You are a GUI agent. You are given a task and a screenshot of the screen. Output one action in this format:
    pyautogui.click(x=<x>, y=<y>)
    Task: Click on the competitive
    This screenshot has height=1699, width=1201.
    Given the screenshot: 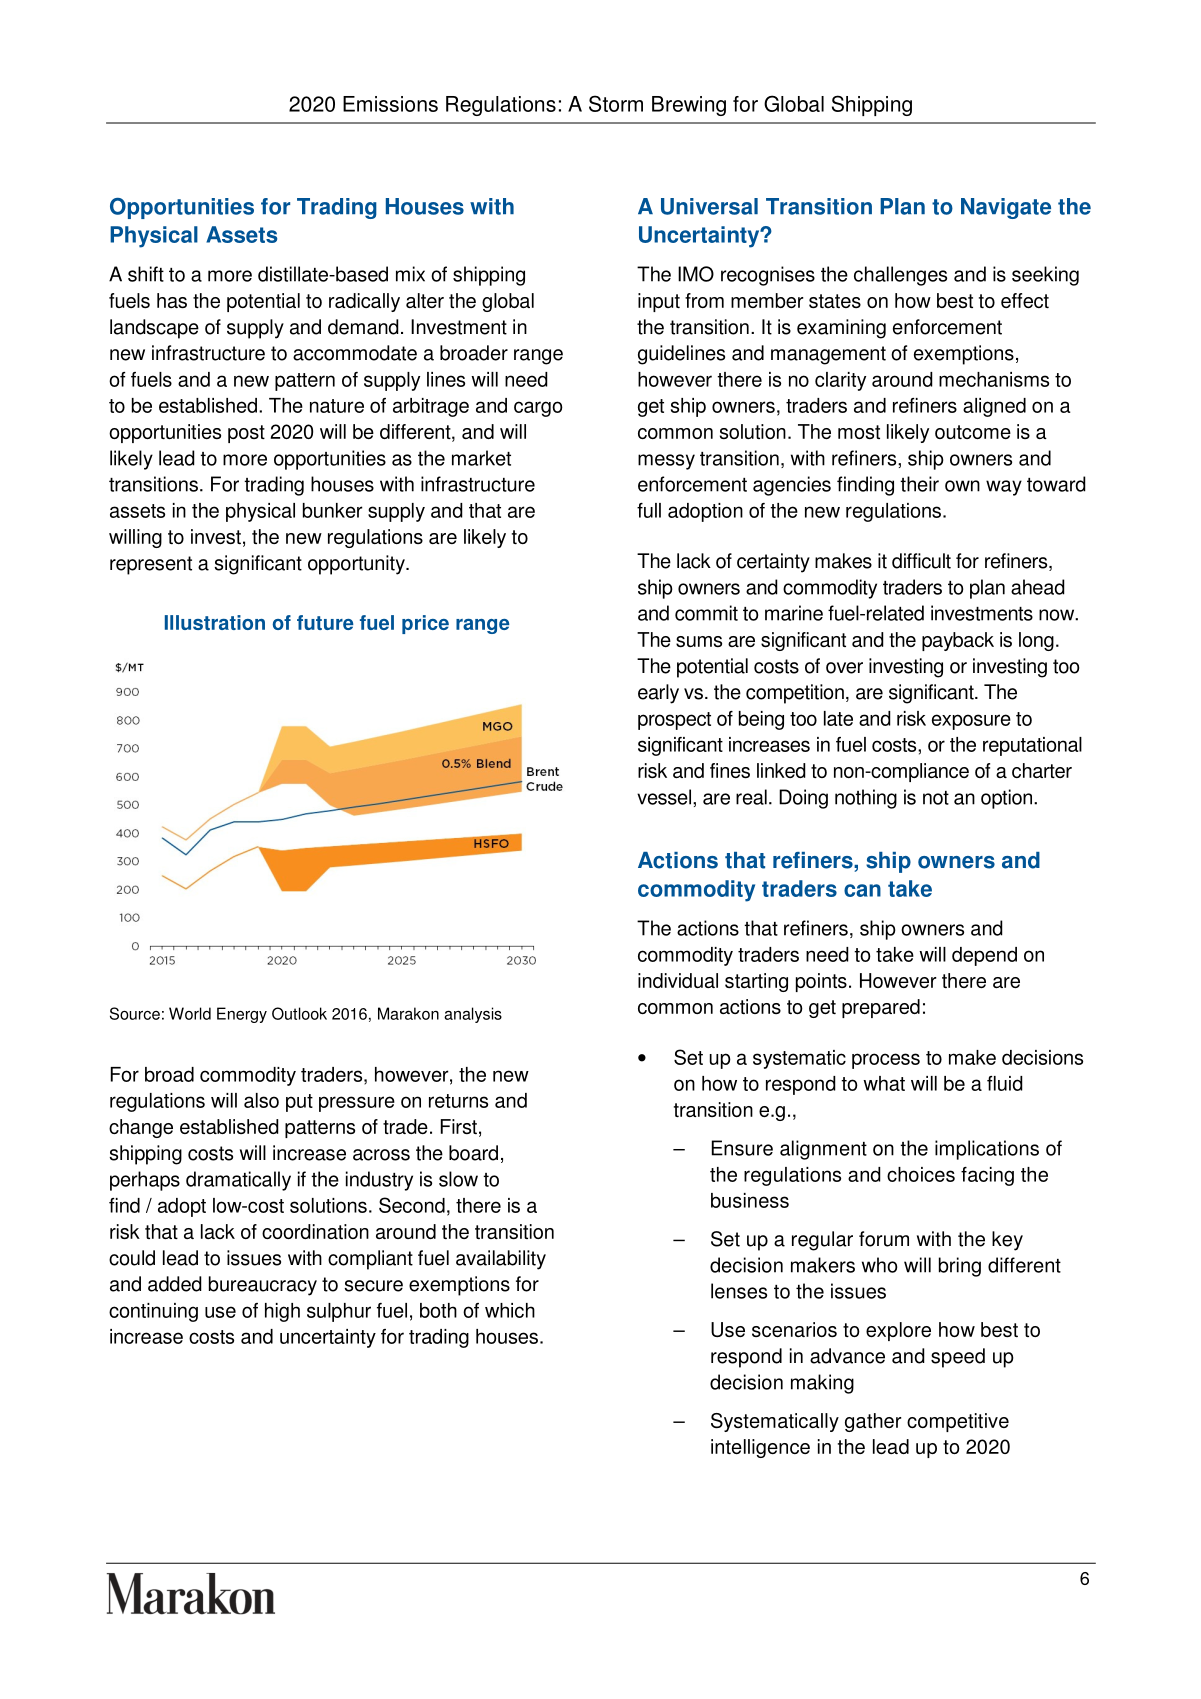 What is the action you would take?
    pyautogui.click(x=958, y=1422)
